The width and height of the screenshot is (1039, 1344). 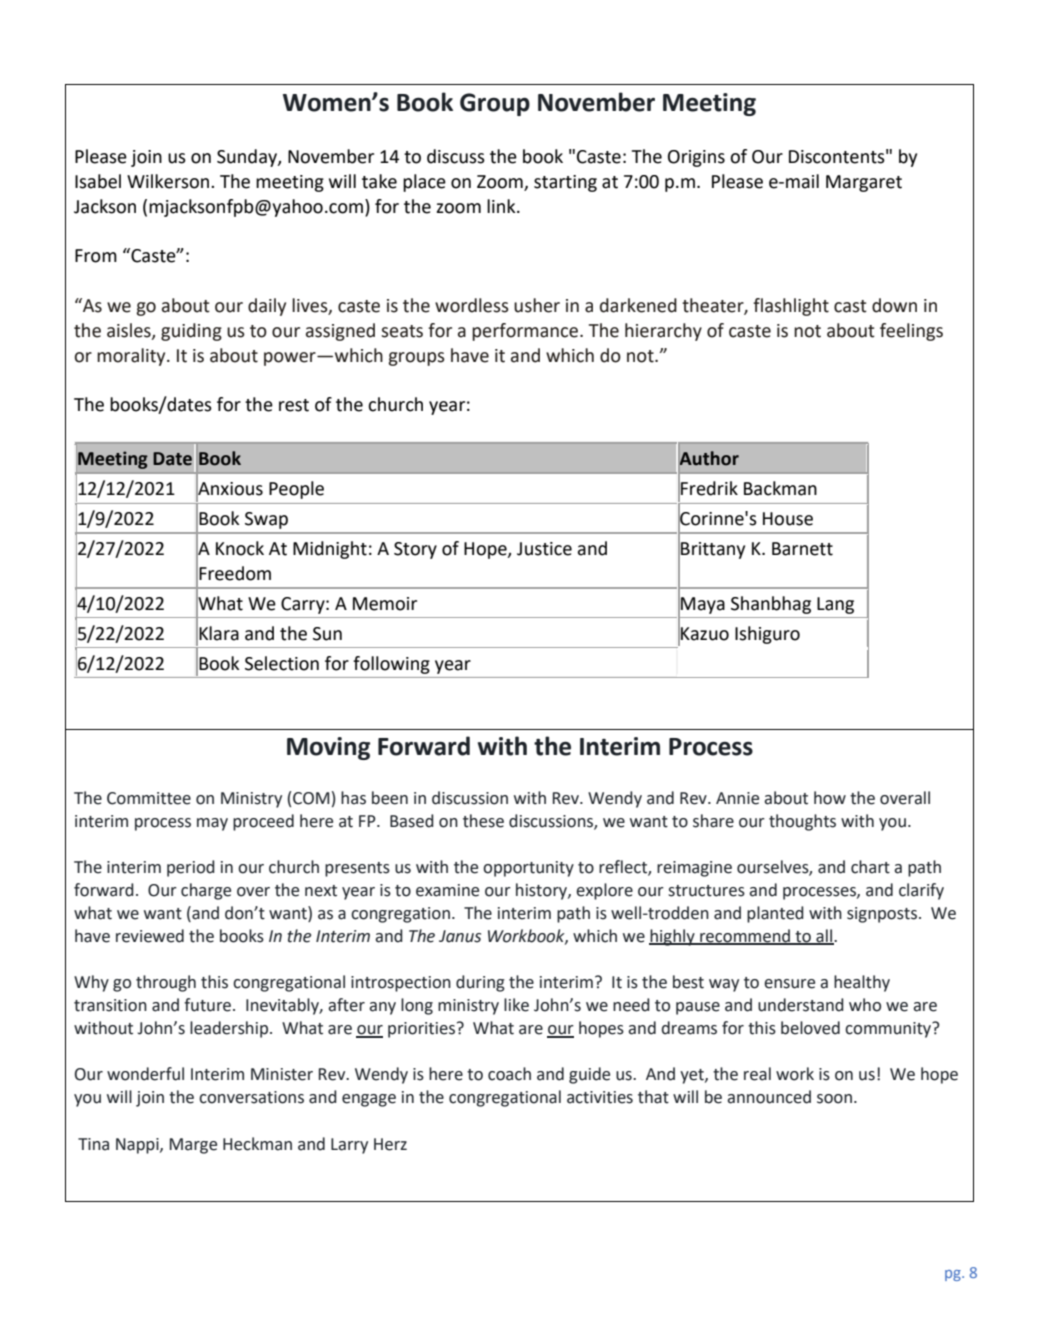 What do you see at coordinates (483, 821) in the screenshot?
I see `these` at bounding box center [483, 821].
